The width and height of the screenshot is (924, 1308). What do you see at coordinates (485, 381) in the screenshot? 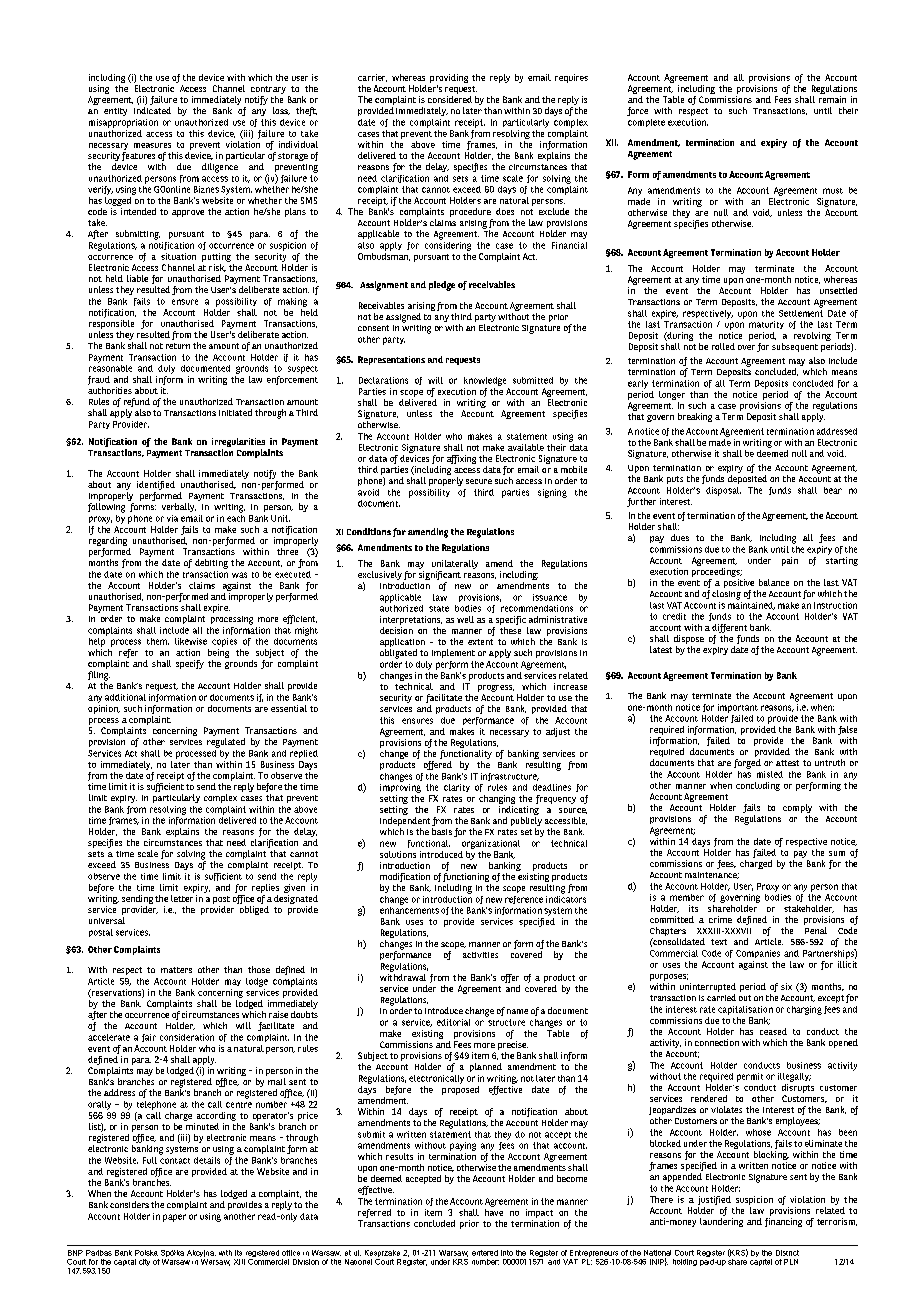
I see `knowledge` at bounding box center [485, 381].
